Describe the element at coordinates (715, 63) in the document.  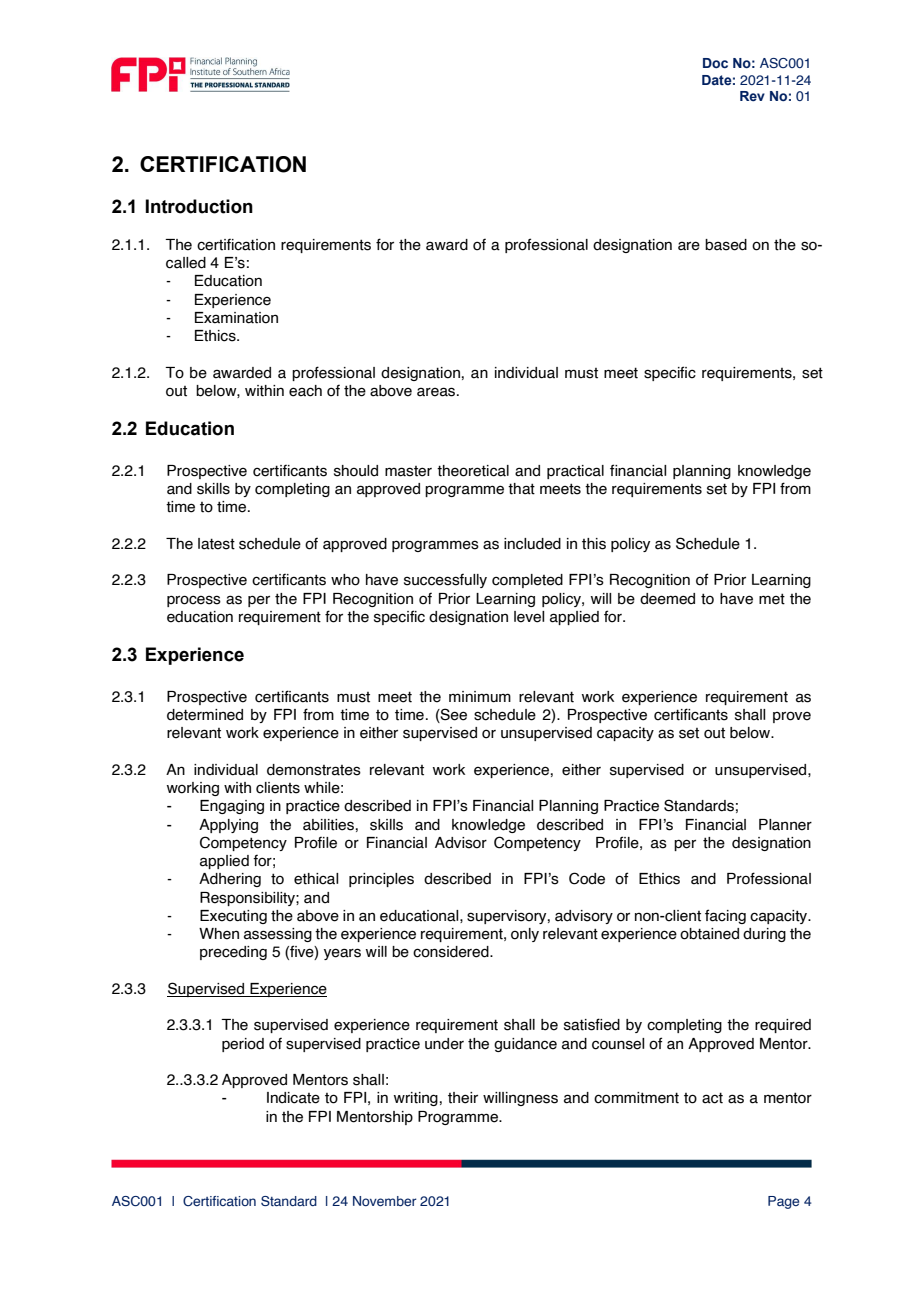
I see `Doc` at that location.
